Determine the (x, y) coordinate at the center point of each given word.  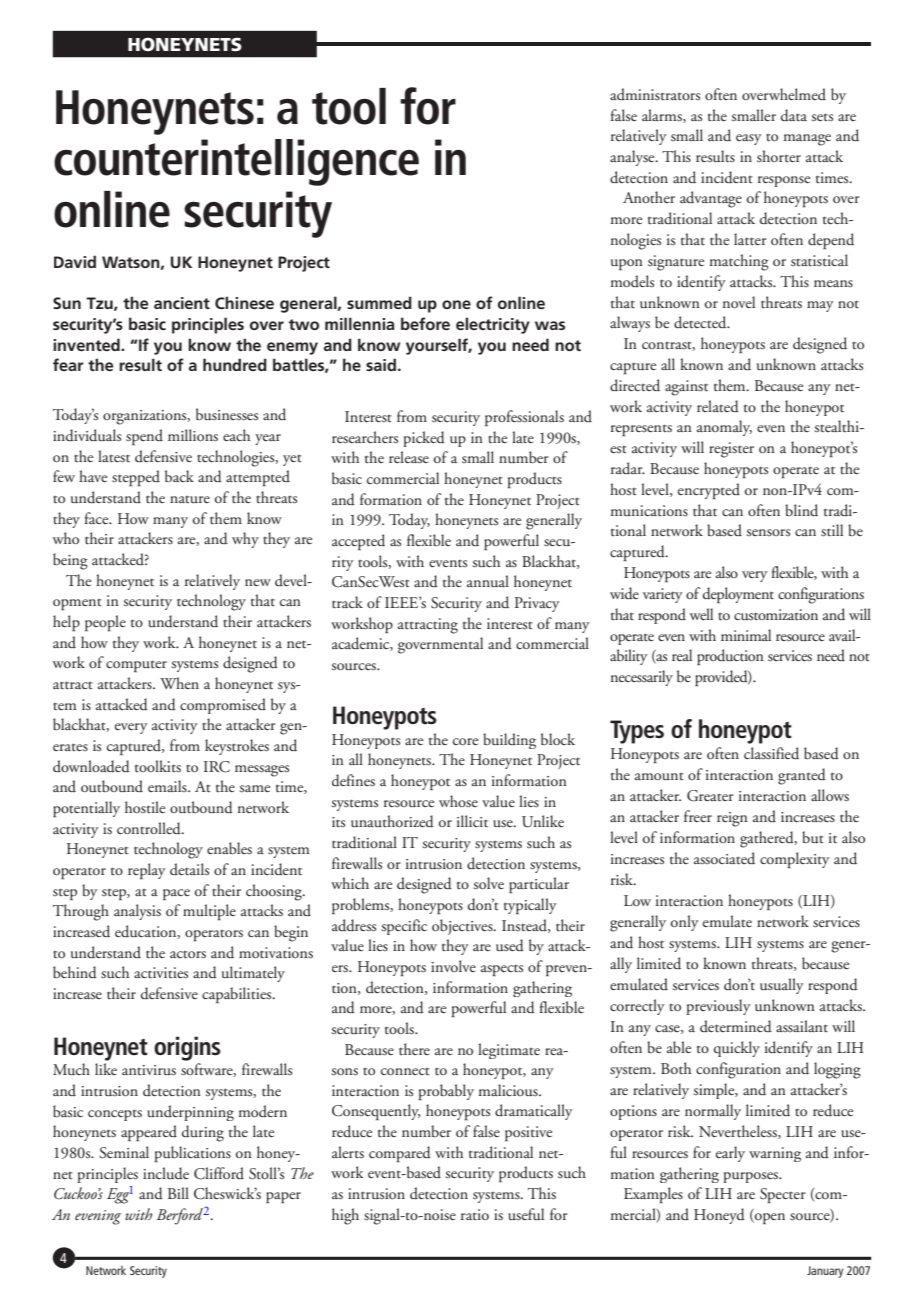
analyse (633, 158)
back (179, 476)
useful (526, 1214)
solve (488, 883)
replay (147, 871)
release (409, 457)
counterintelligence (236, 162)
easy (749, 139)
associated (724, 858)
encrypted (709, 491)
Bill (178, 1193)
